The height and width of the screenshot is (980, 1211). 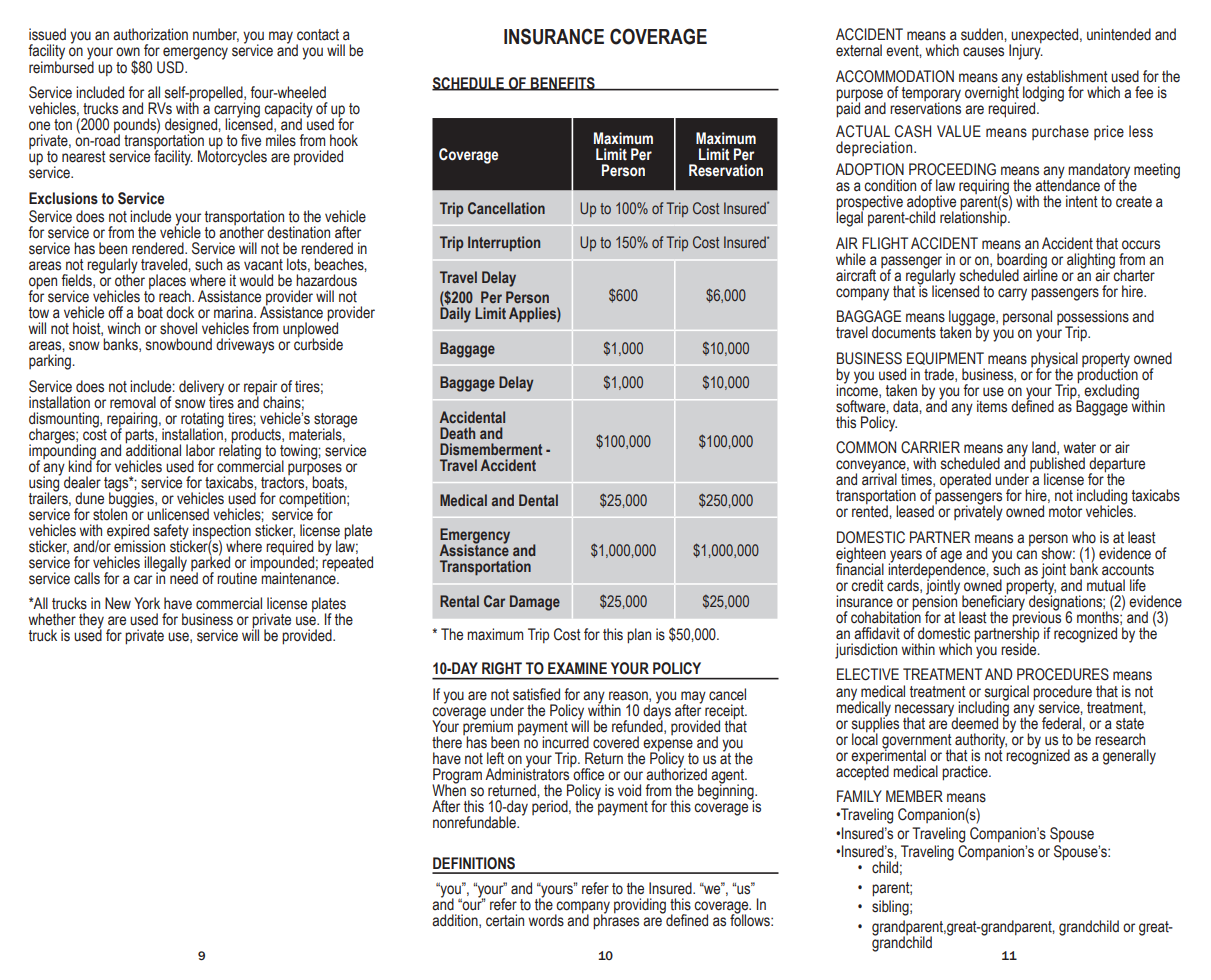 What do you see at coordinates (171, 67) in the screenshot?
I see `USD` at bounding box center [171, 67].
